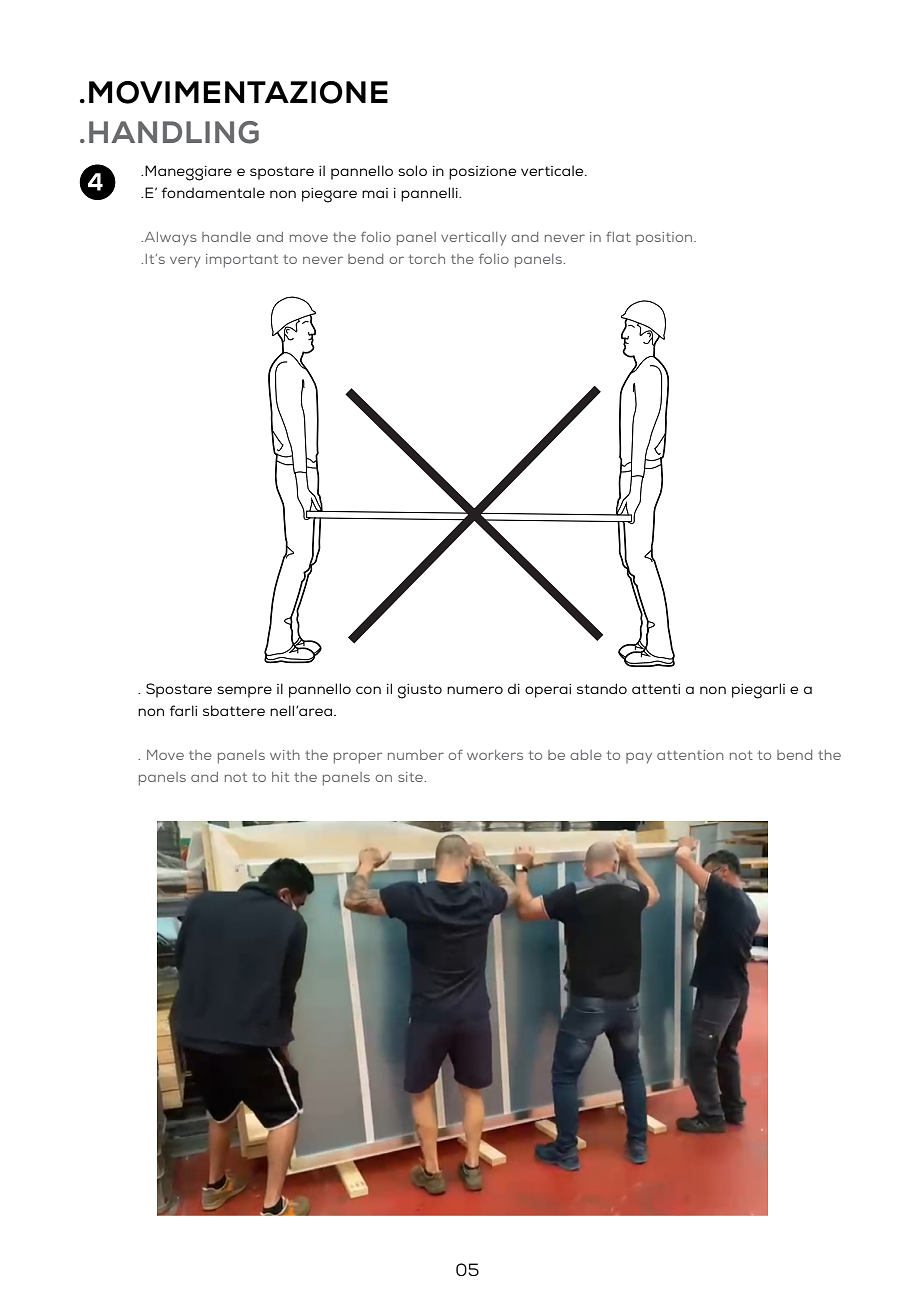 The height and width of the screenshot is (1311, 924). What do you see at coordinates (242, 261) in the screenshot?
I see `important` at bounding box center [242, 261].
